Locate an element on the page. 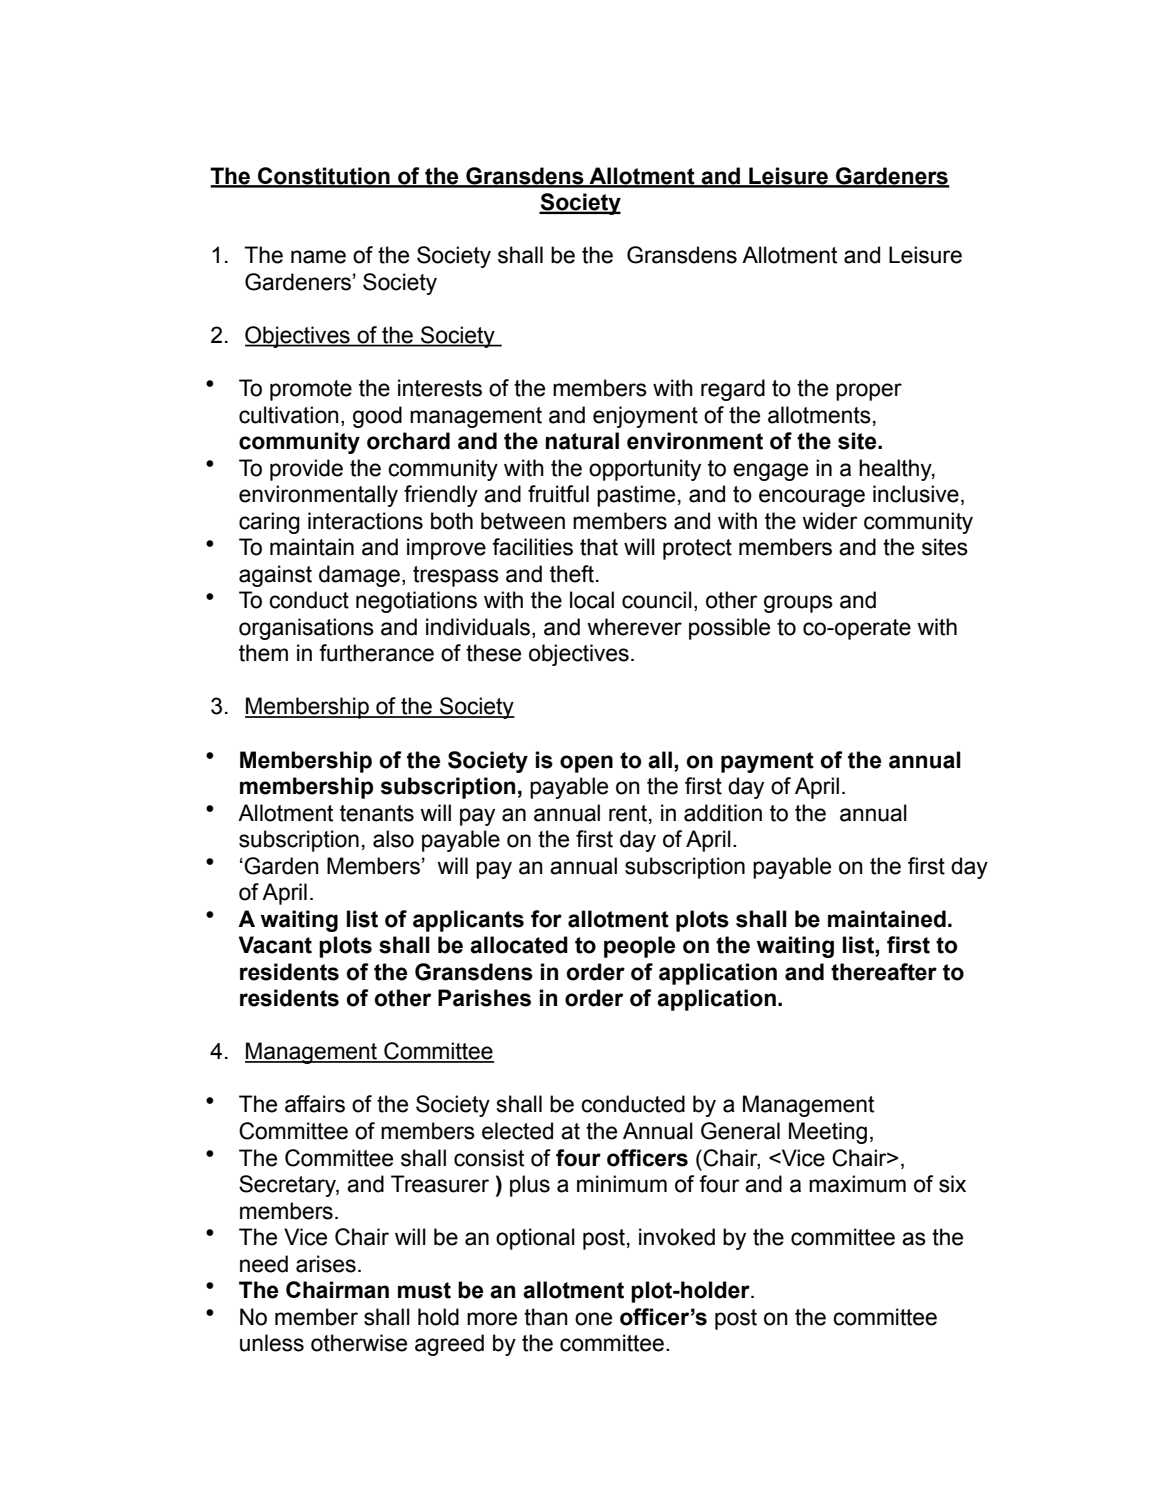  thereafter is located at coordinates (884, 972).
